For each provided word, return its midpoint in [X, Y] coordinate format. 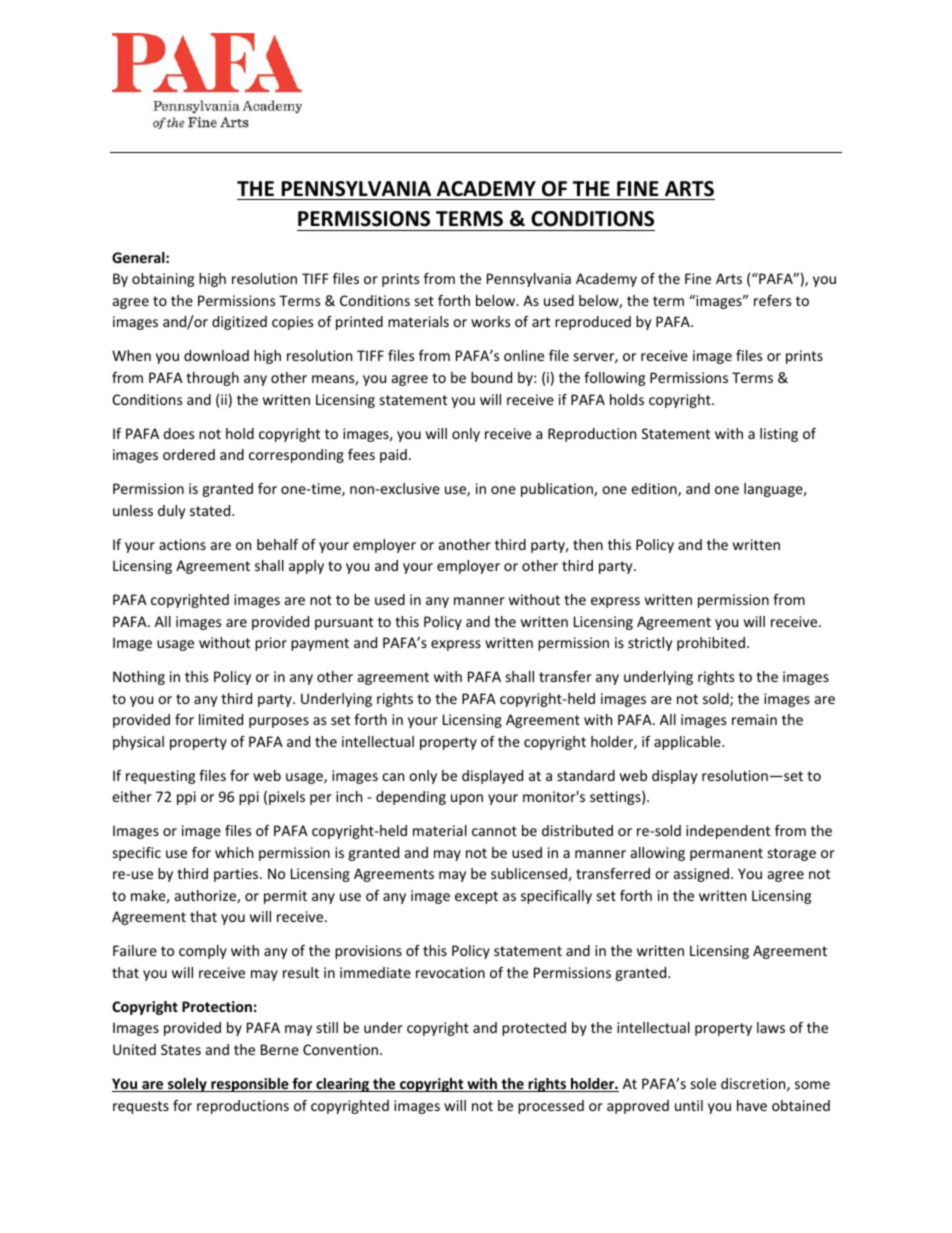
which [234, 852]
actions [182, 544]
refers [772, 300]
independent [728, 832]
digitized [239, 323]
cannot [494, 831]
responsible [250, 1085]
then [588, 544]
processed [551, 1107]
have [752, 1105]
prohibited [711, 644]
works [490, 321]
